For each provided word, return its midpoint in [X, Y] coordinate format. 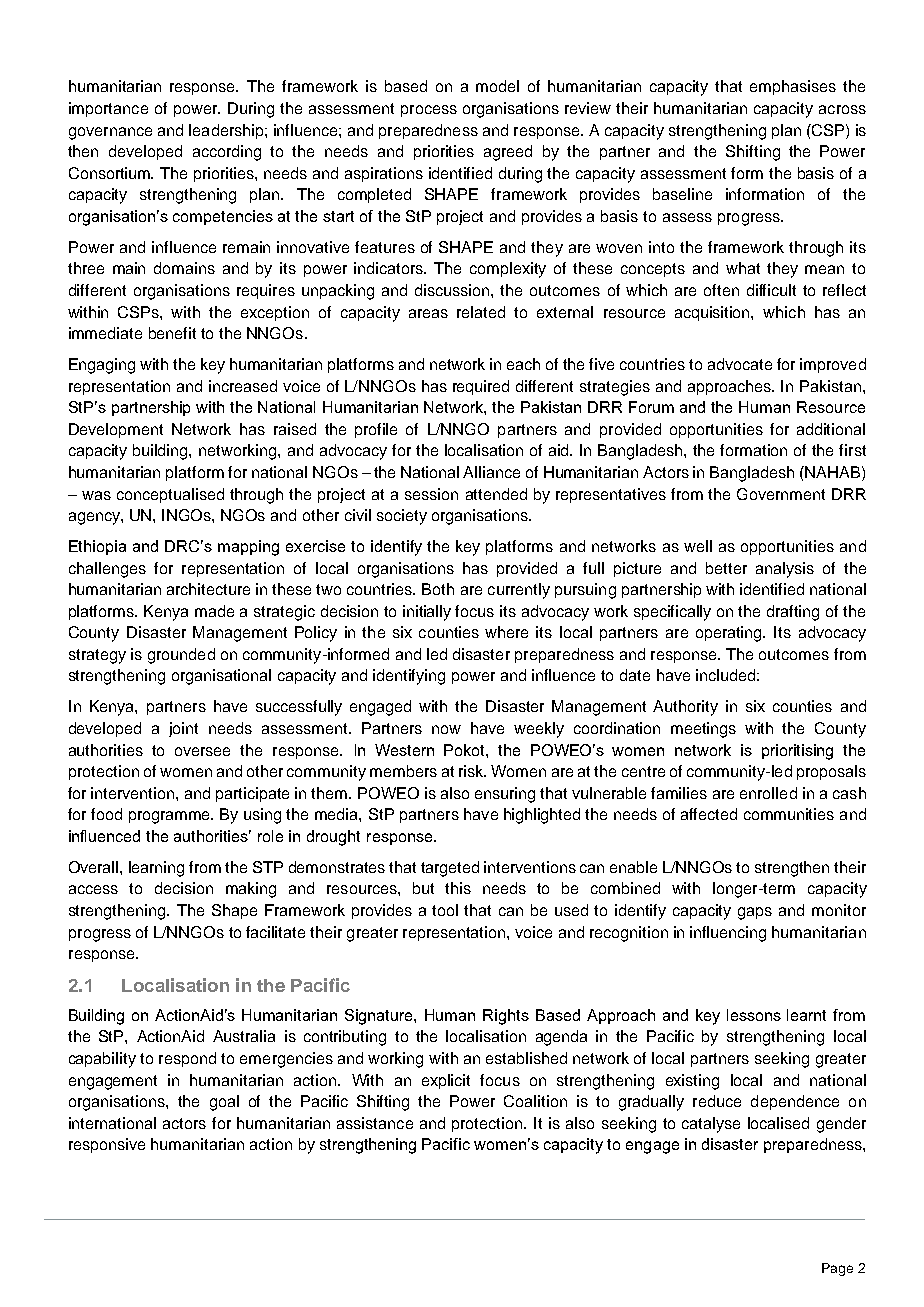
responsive [107, 1145]
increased [243, 386]
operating [730, 634]
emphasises [793, 87]
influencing [728, 934]
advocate [740, 364]
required [481, 387]
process [429, 111]
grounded [181, 656]
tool [445, 910]
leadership [227, 131]
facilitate [275, 932]
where [506, 632]
